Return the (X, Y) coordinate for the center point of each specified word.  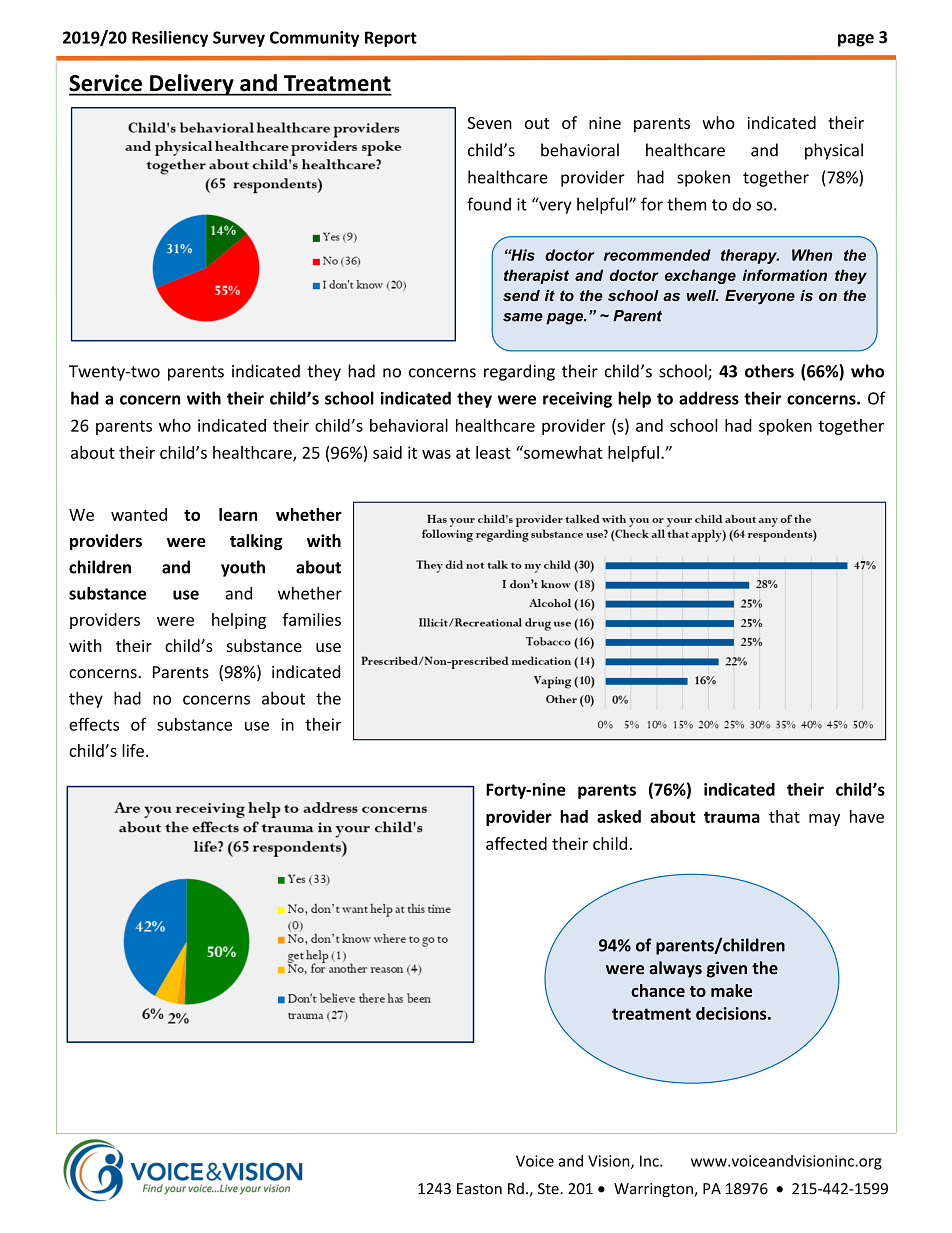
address (709, 398)
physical (834, 151)
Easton (479, 1189)
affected (516, 843)
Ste (549, 1189)
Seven (489, 123)
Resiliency (170, 39)
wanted (139, 514)
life (133, 750)
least (493, 452)
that (784, 816)
